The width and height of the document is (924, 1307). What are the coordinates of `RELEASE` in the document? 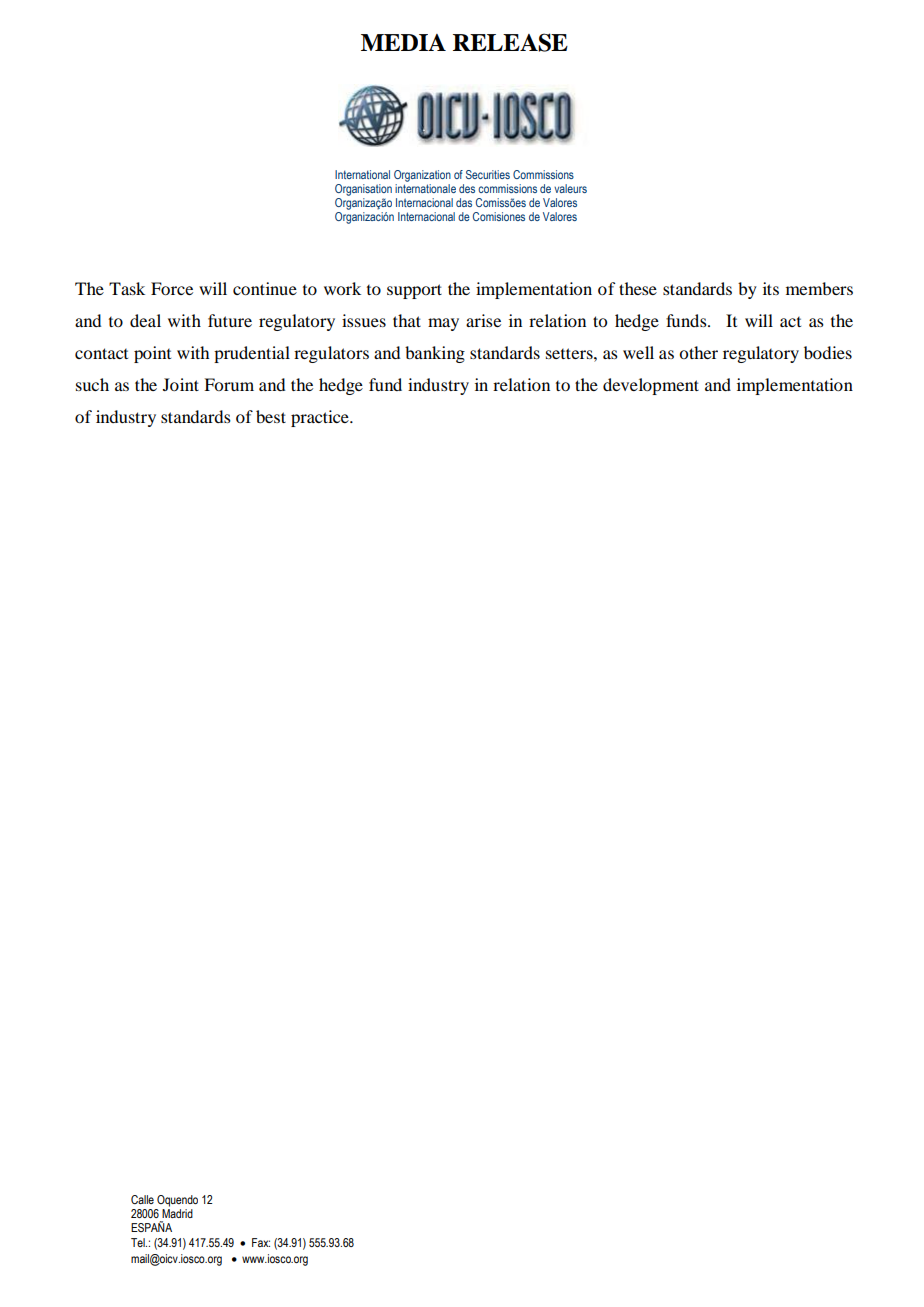 It's located at (510, 42).
